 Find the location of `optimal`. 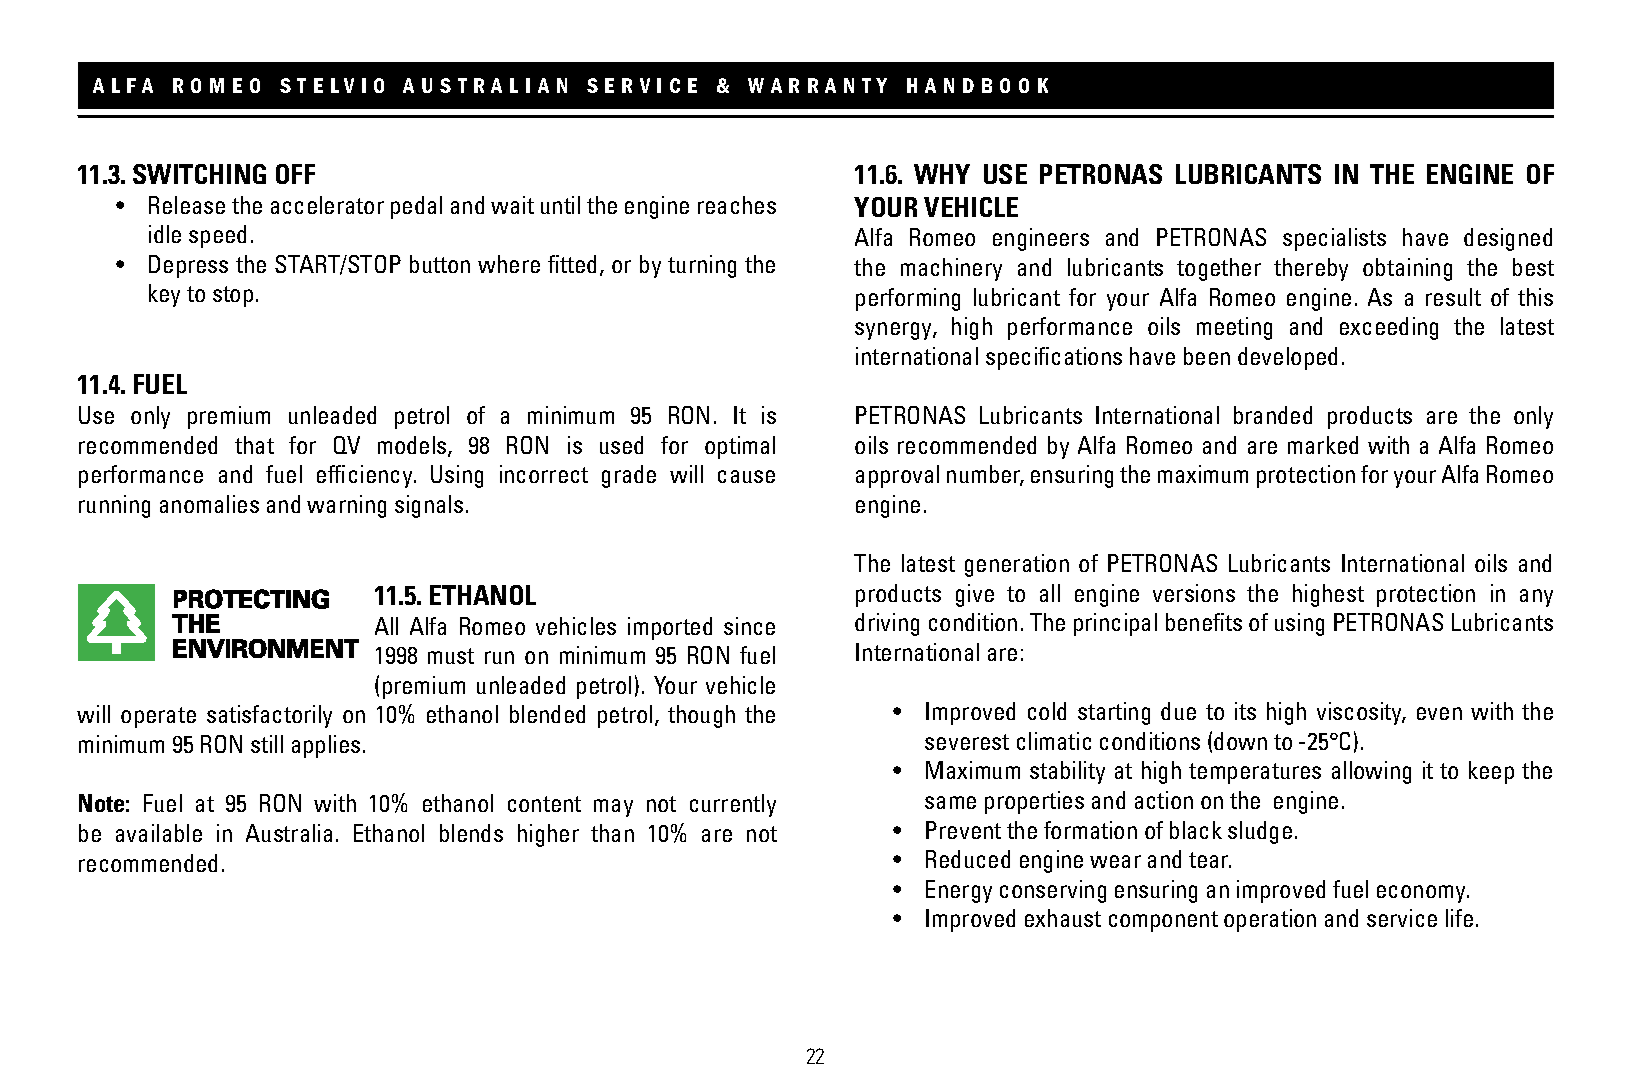

optimal is located at coordinates (740, 447).
